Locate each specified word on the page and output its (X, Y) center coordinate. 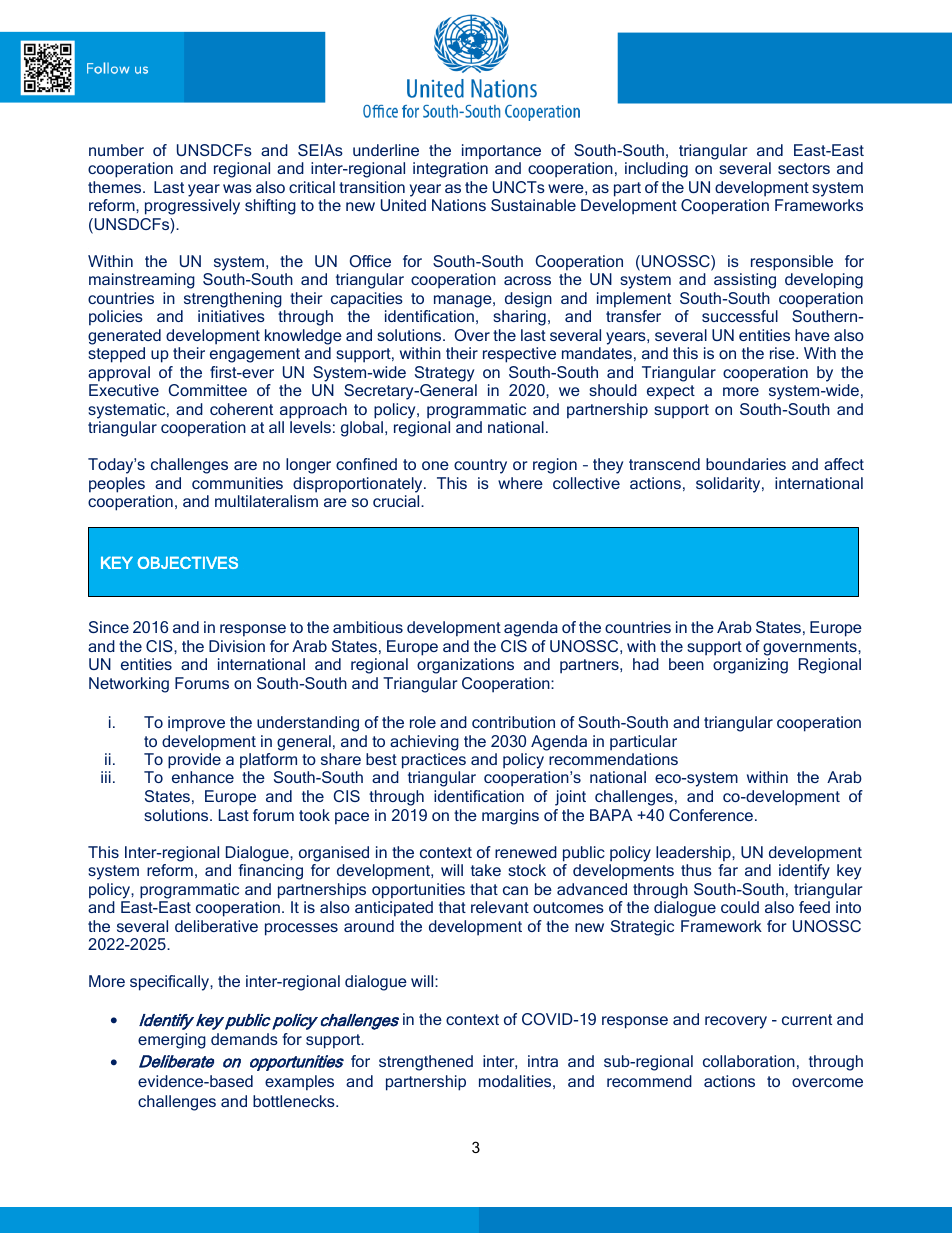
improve (196, 724)
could (740, 907)
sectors (804, 168)
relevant (500, 907)
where (520, 483)
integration (450, 170)
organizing (750, 666)
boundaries (746, 464)
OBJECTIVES (187, 562)
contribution (513, 722)
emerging (172, 1041)
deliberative (216, 926)
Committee (208, 390)
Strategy (444, 374)
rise (783, 353)
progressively (192, 207)
